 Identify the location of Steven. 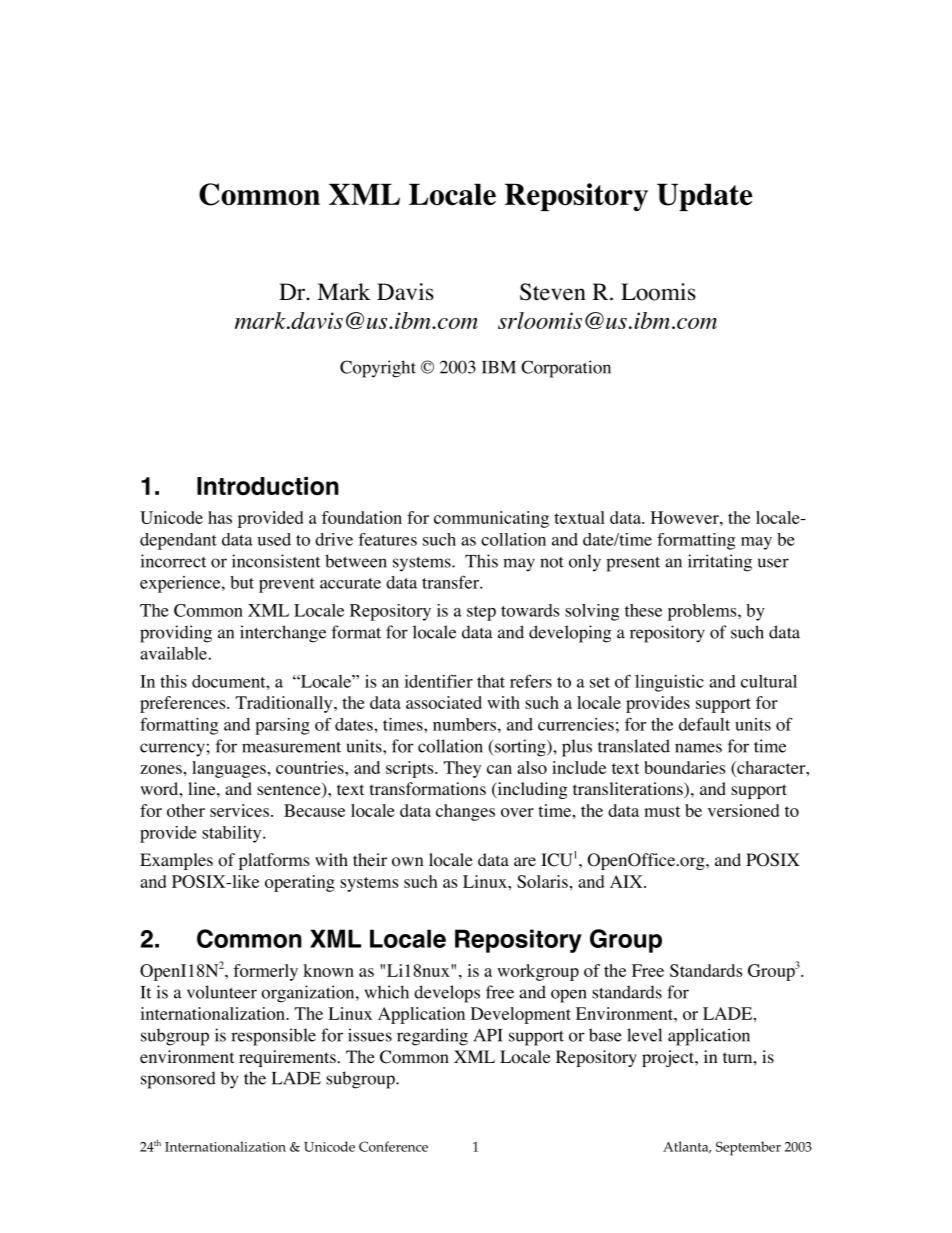
(553, 292).
